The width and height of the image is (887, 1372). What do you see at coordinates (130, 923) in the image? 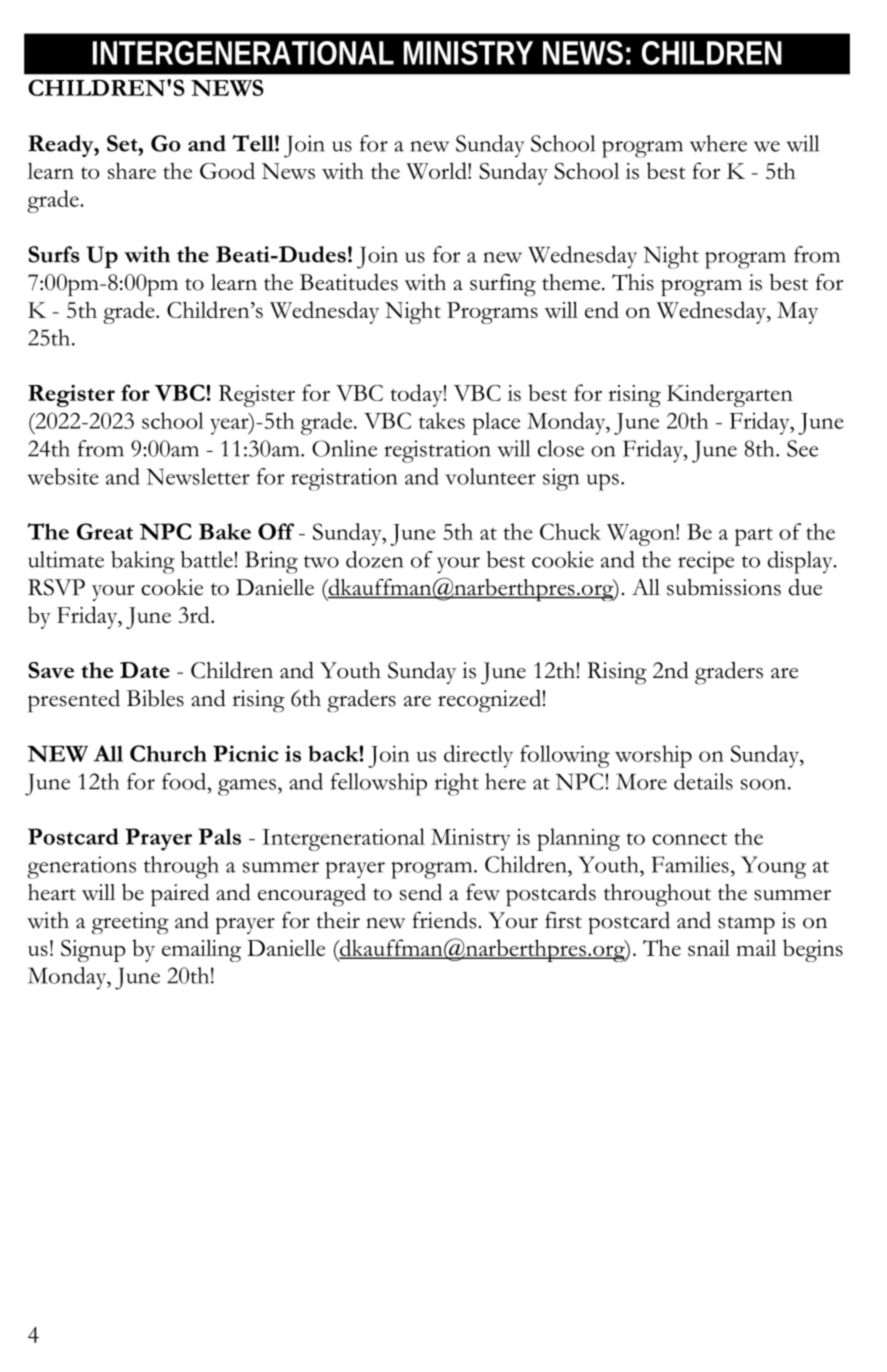
I see `greeting` at bounding box center [130, 923].
